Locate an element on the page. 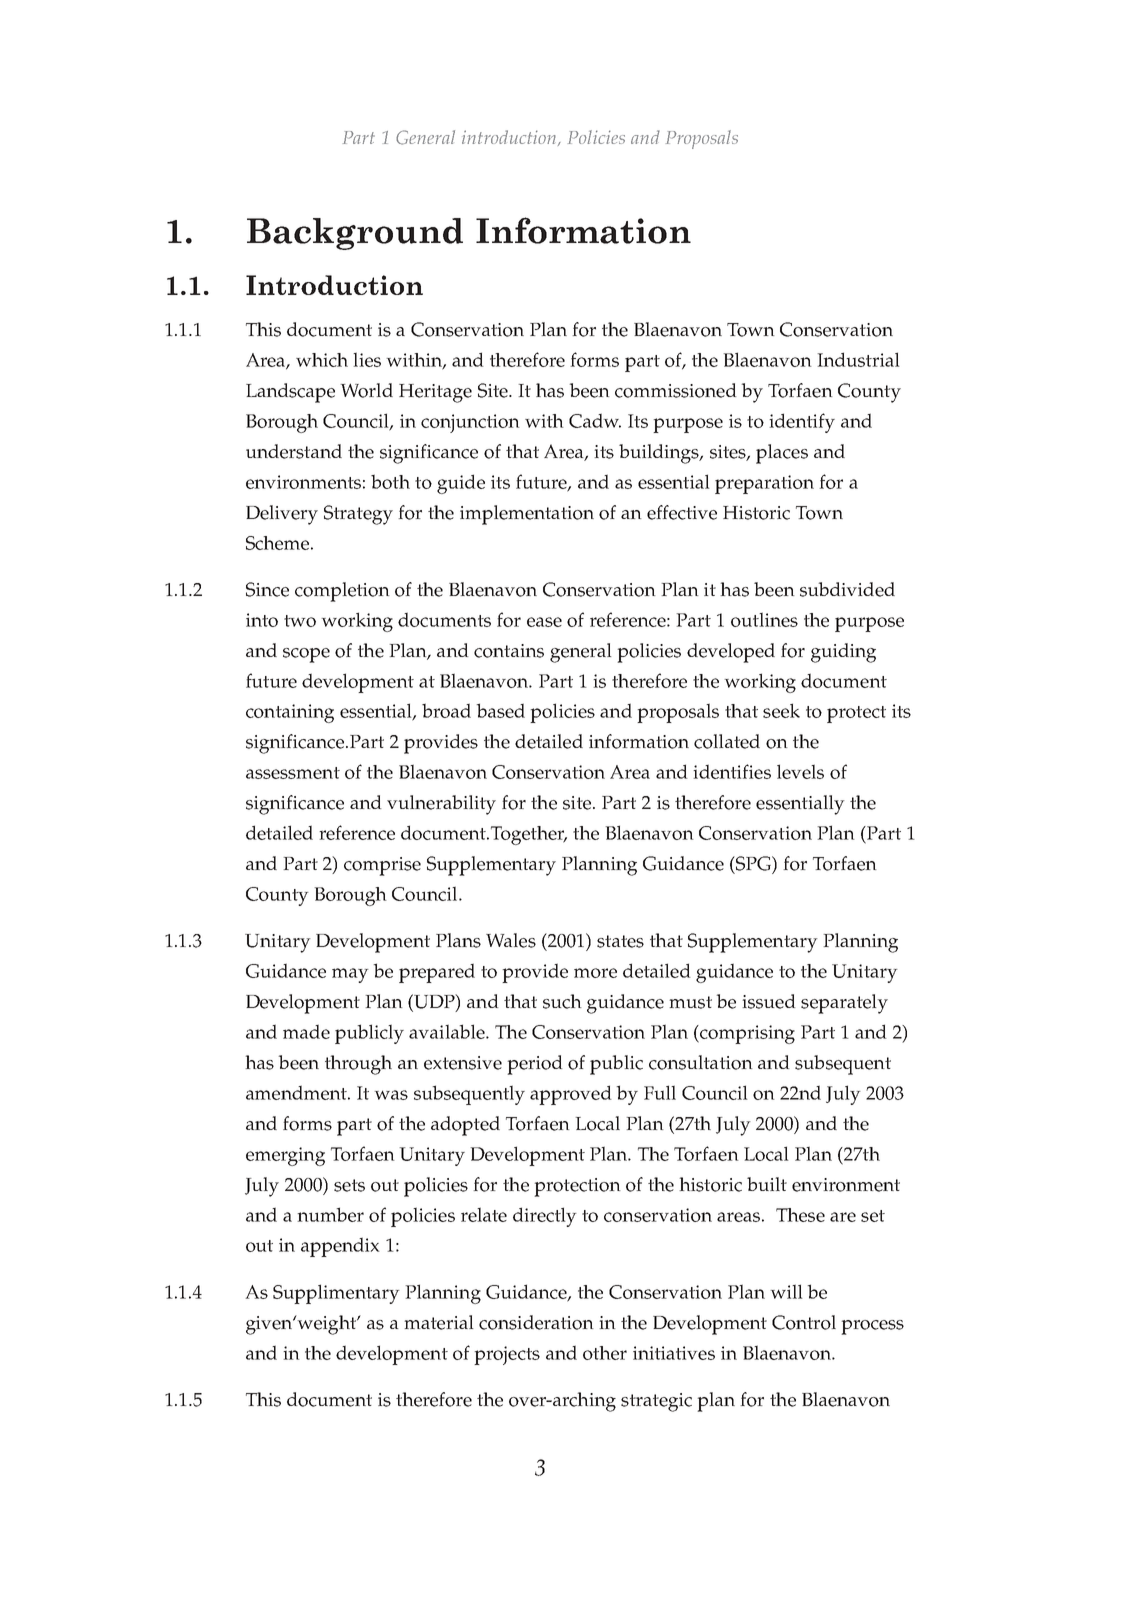 Image resolution: width=1133 pixels, height=1601 pixels. material is located at coordinates (439, 1322).
